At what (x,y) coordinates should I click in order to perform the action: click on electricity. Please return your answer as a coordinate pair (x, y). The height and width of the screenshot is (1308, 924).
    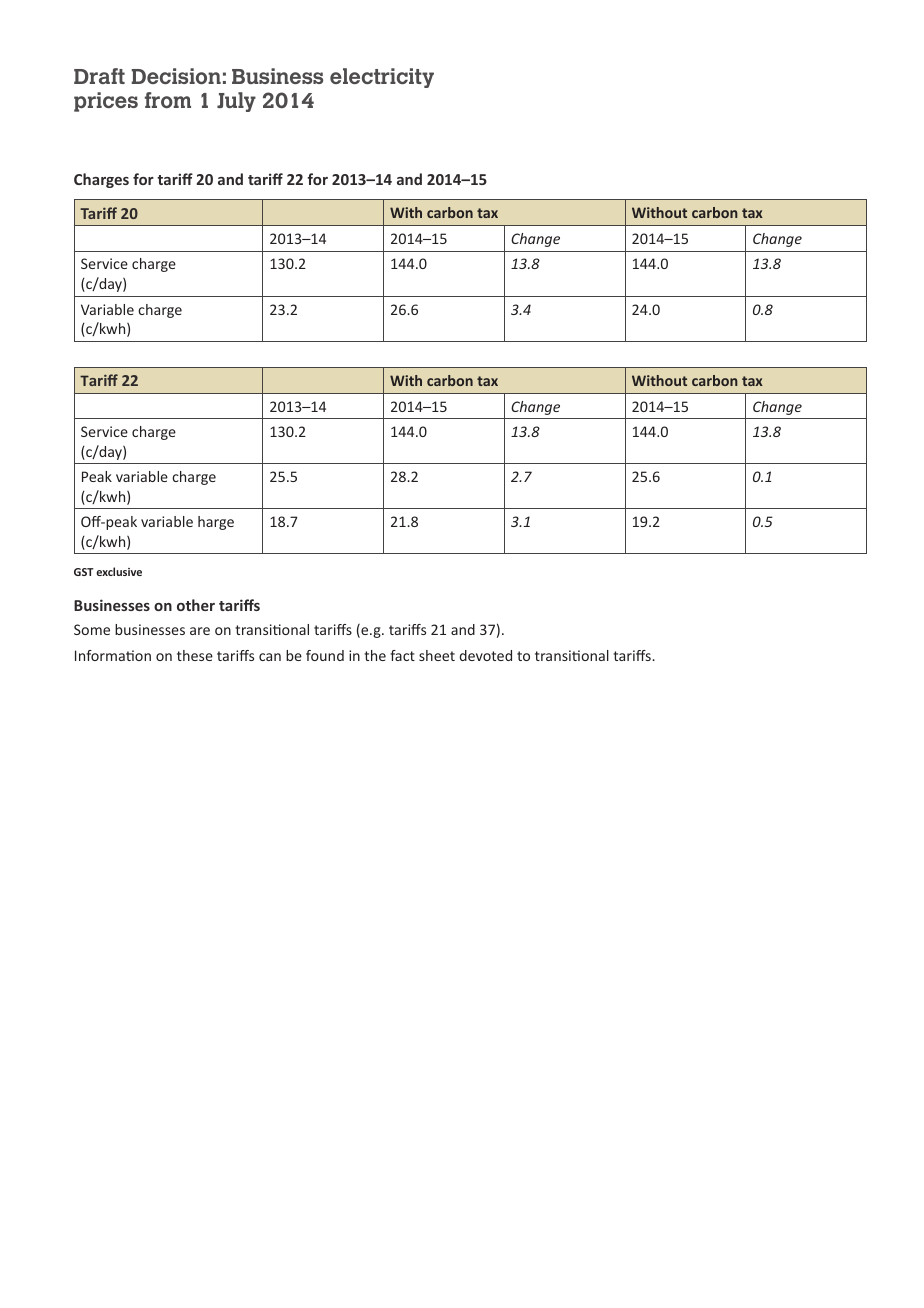
    Looking at the image, I should click on (382, 78).
